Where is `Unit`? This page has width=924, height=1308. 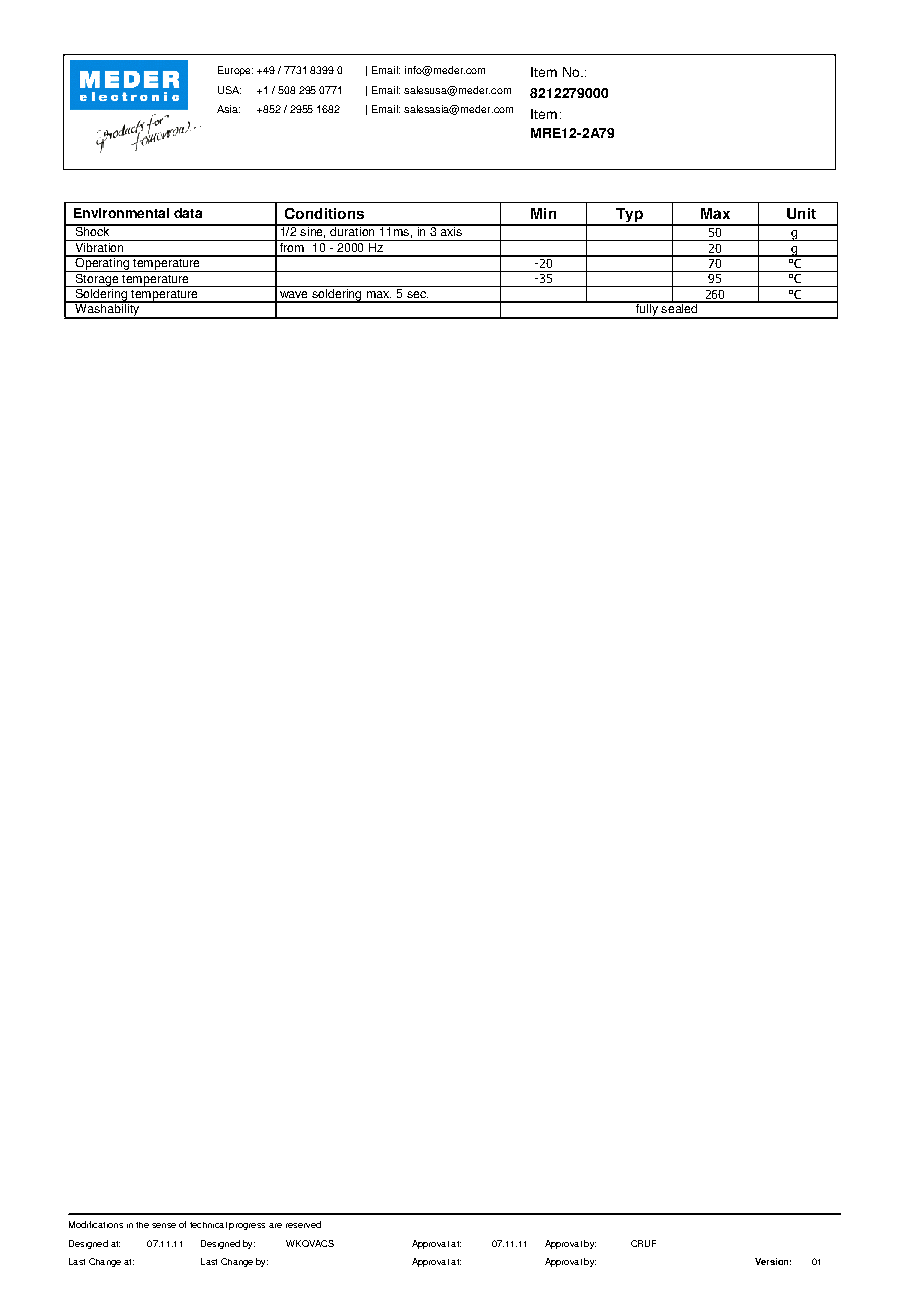 Unit is located at coordinates (801, 213).
